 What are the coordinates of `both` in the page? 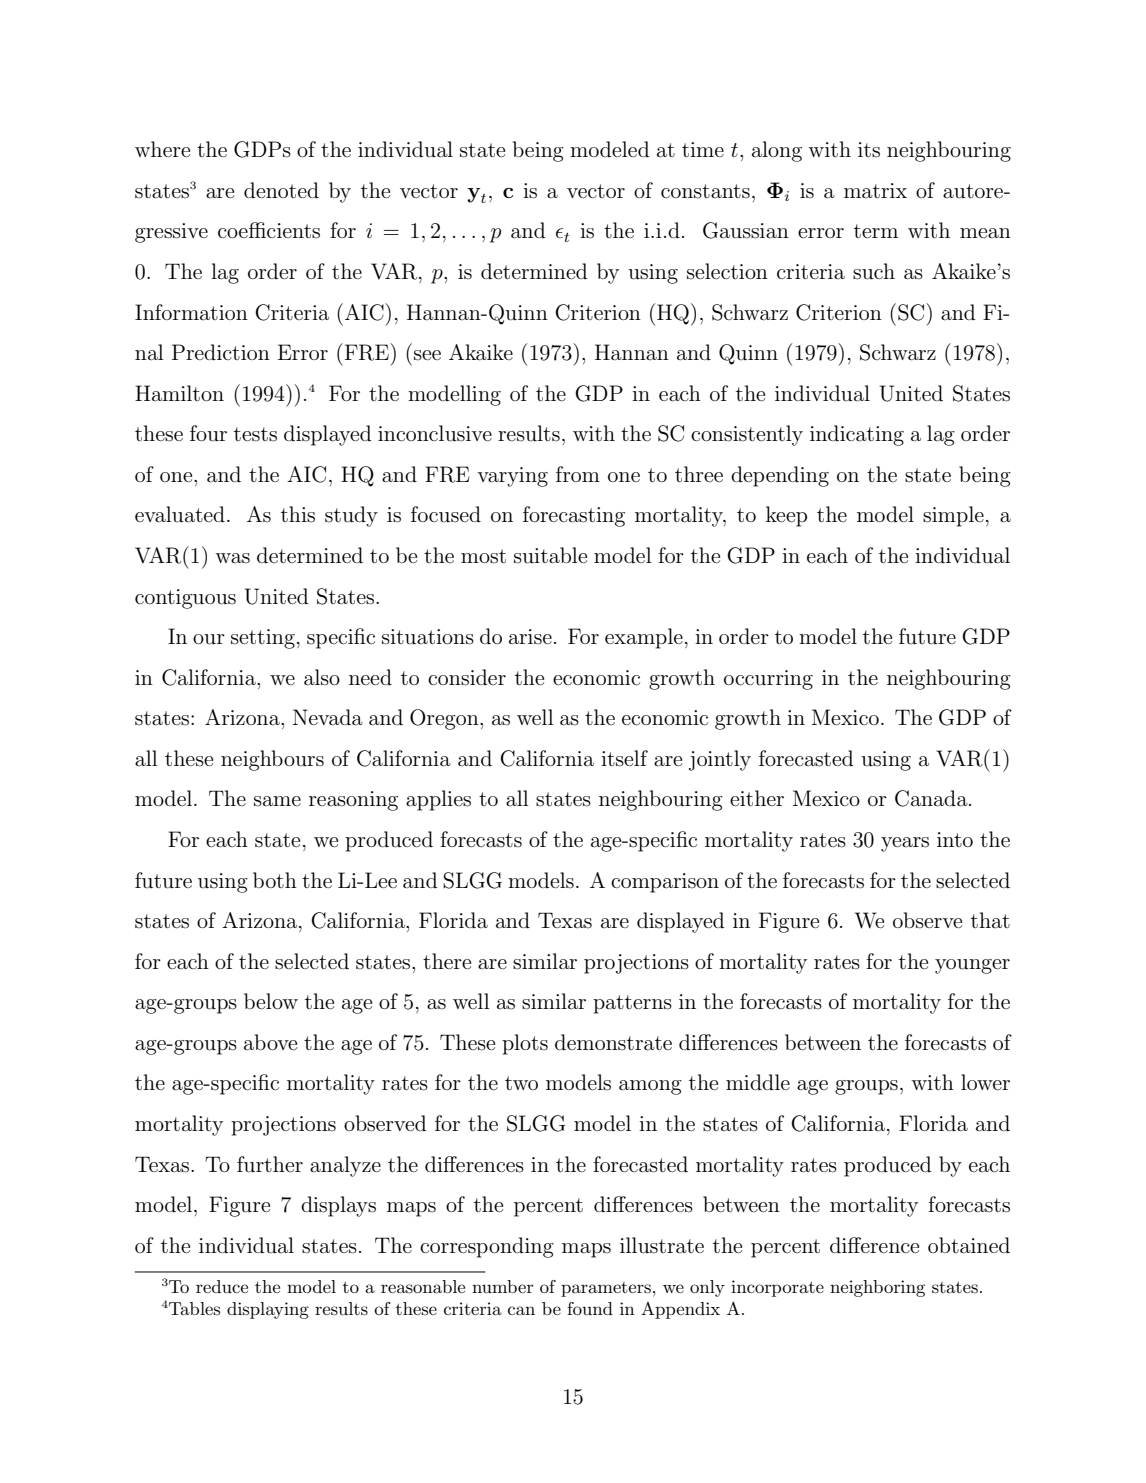 It's located at (275, 880).
